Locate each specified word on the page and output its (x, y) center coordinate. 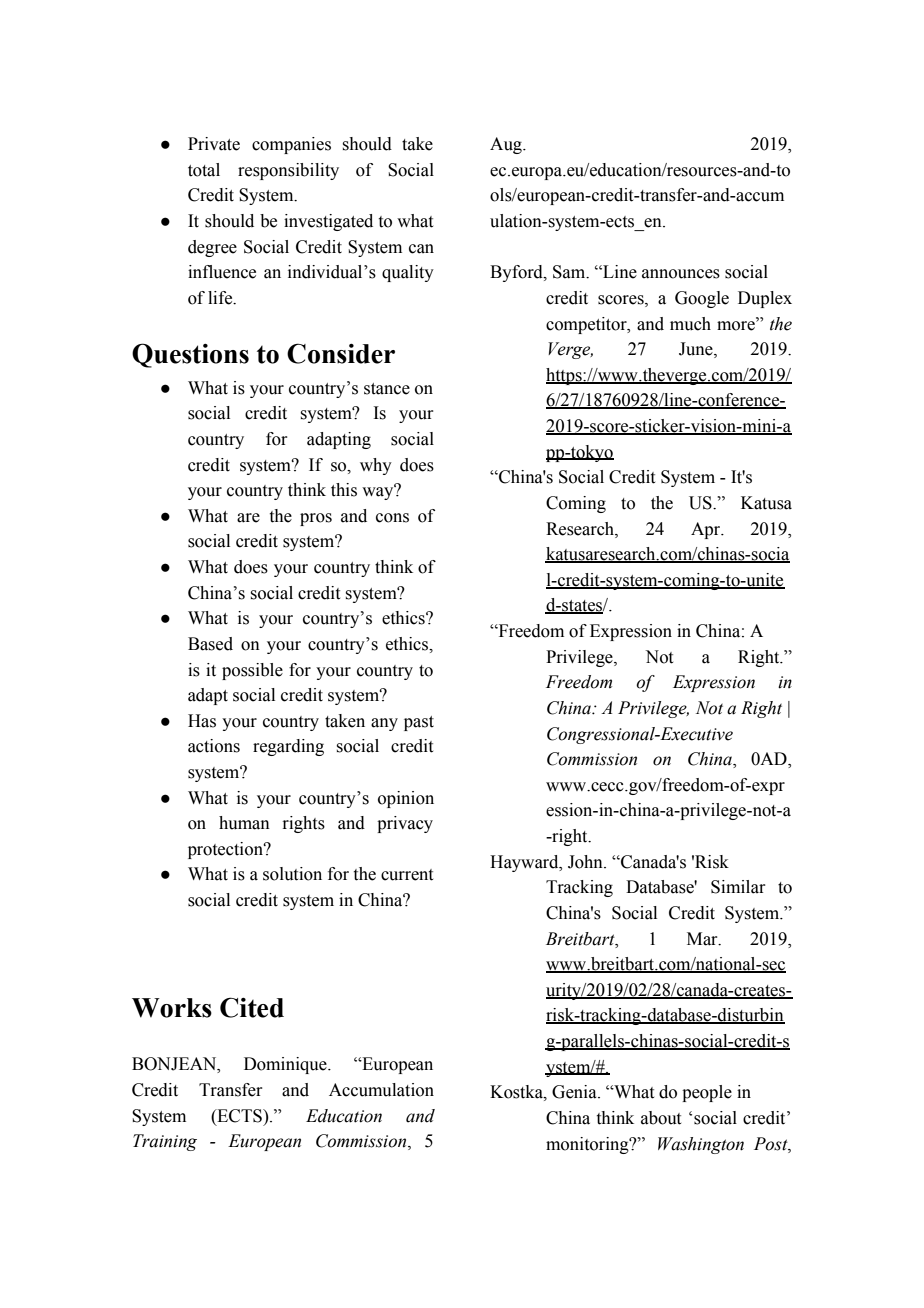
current (407, 875)
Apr (707, 530)
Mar (703, 939)
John (586, 862)
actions (214, 746)
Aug (507, 145)
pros (316, 519)
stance (387, 389)
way (379, 492)
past (419, 723)
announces (681, 274)
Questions (190, 355)
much (690, 324)
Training (165, 1142)
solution (292, 874)
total (204, 170)
